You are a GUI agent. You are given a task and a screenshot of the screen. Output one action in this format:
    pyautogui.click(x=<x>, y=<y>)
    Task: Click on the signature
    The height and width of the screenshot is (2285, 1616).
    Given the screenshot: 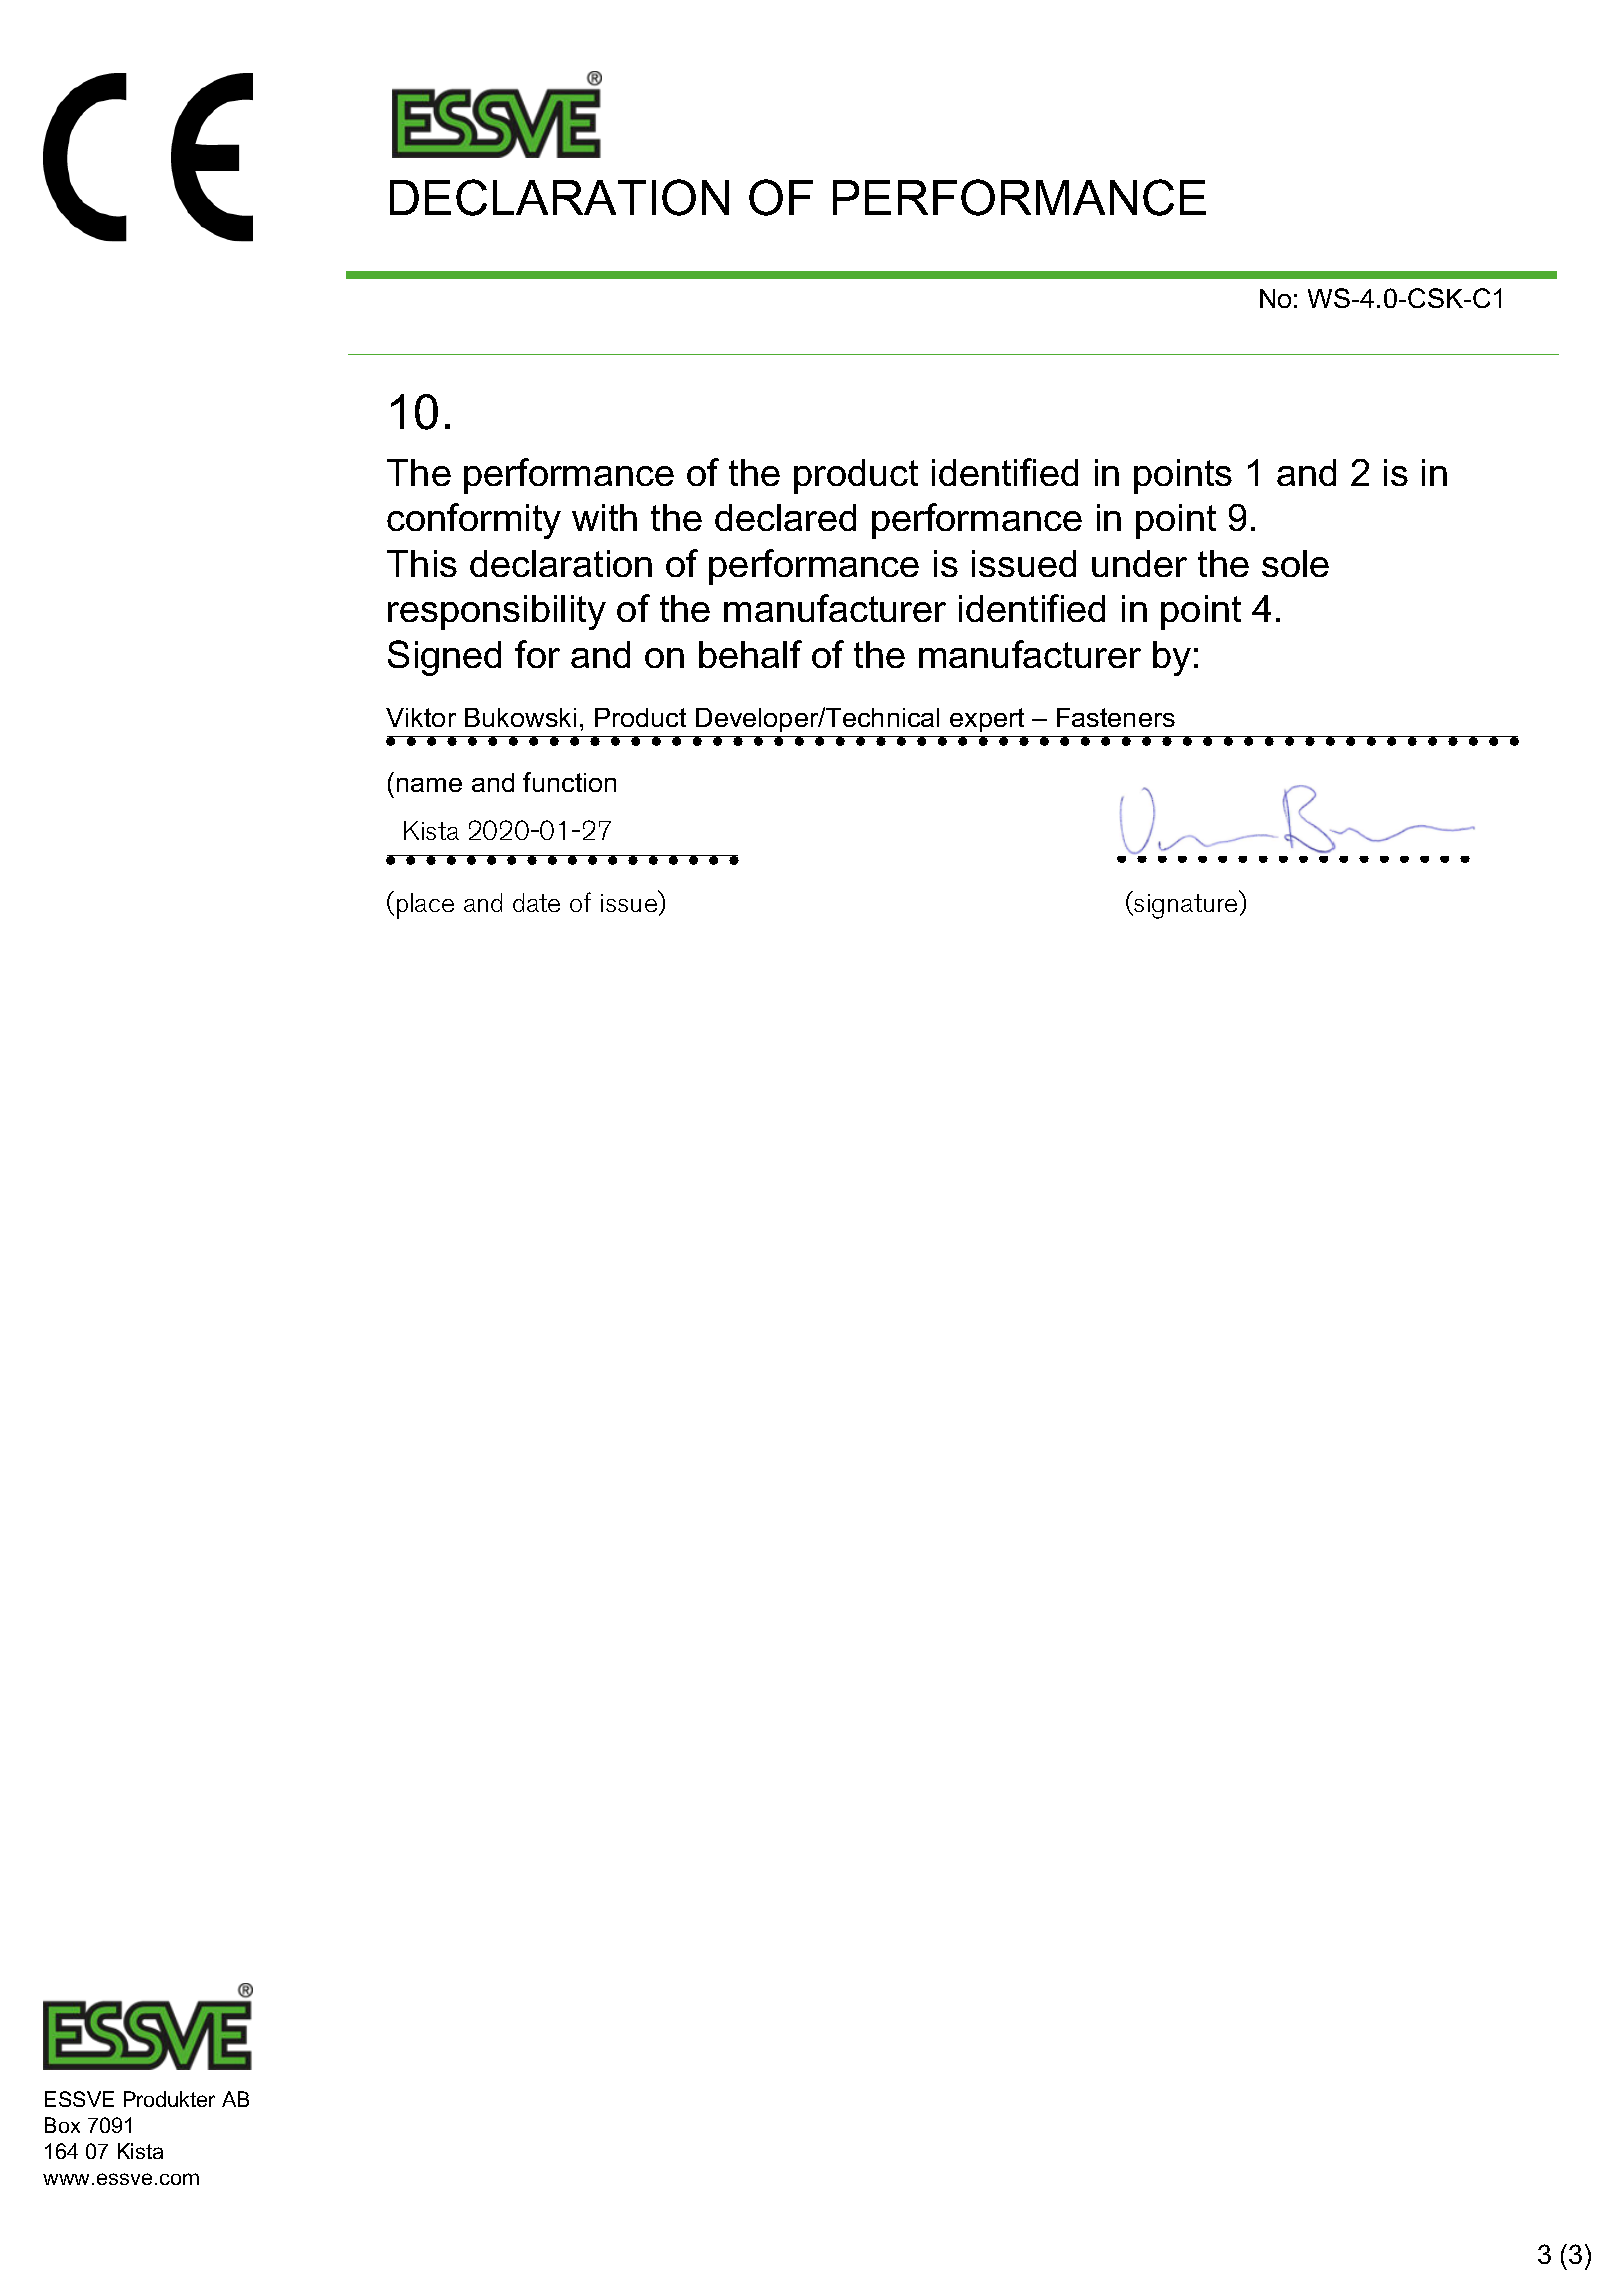 What is the action you would take?
    pyautogui.click(x=1186, y=905)
